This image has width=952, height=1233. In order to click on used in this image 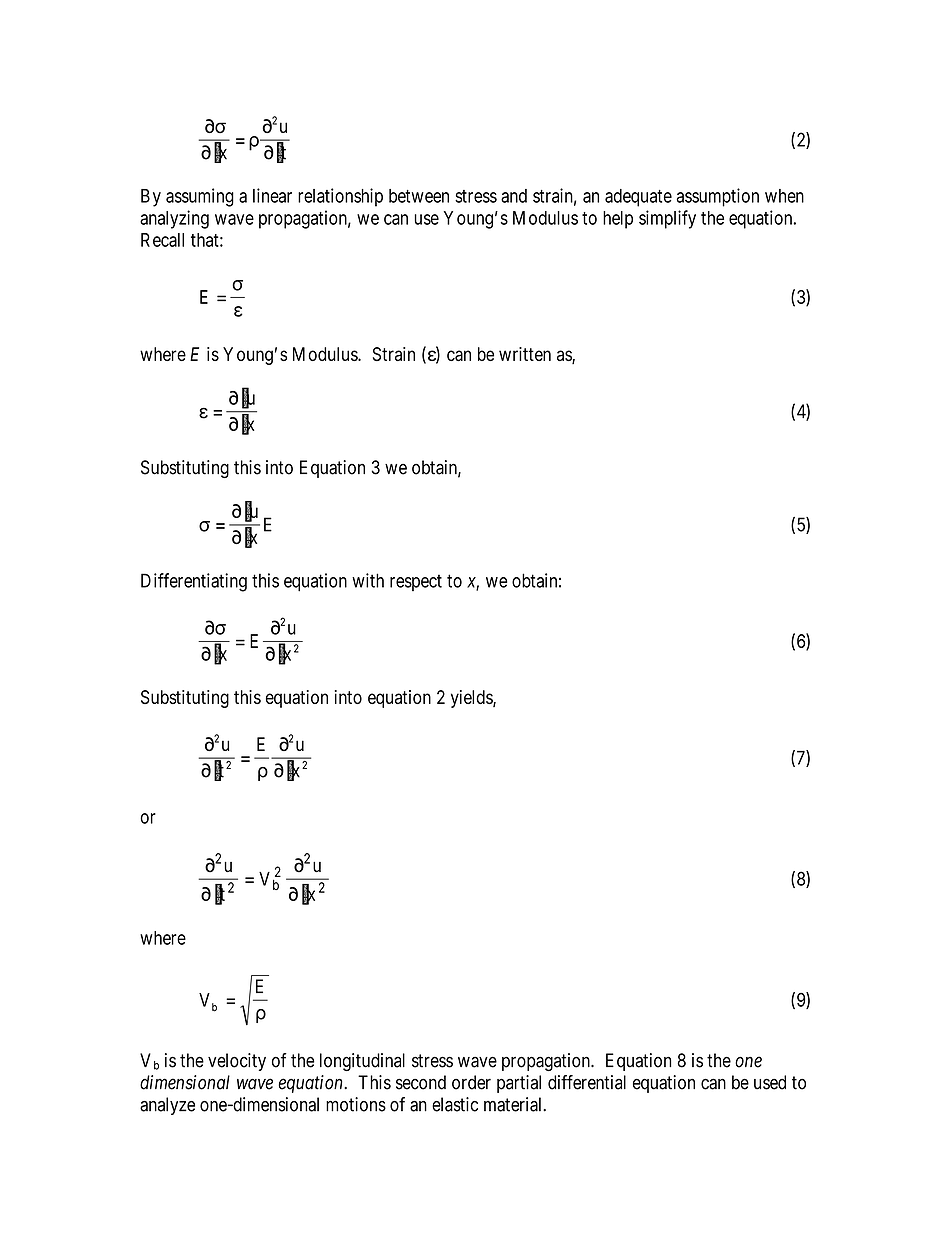, I will do `click(770, 1082)`.
